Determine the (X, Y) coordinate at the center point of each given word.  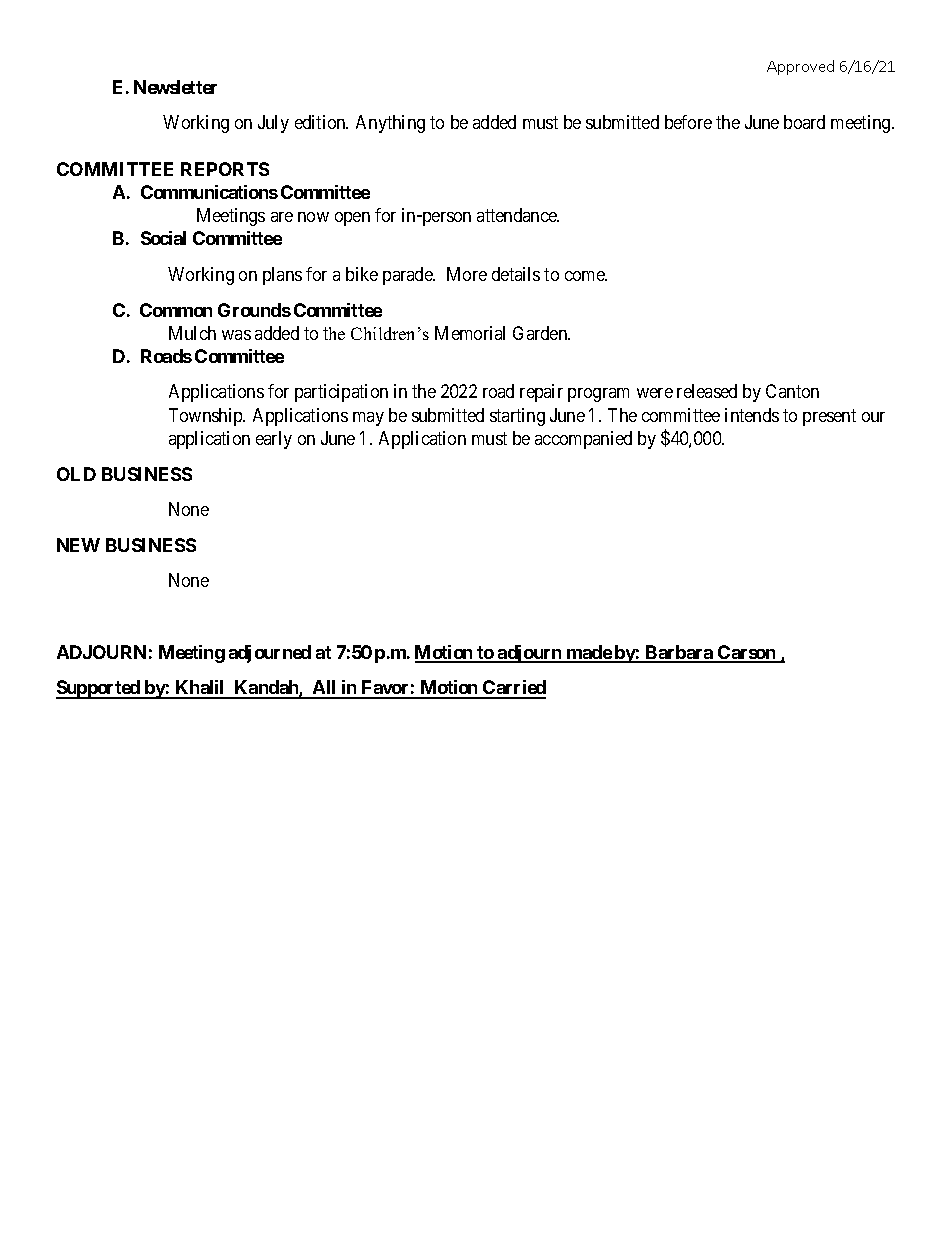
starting (517, 417)
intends (752, 415)
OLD (76, 474)
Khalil (200, 689)
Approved (800, 67)
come (586, 276)
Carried (513, 689)
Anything (390, 124)
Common (176, 310)
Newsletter (175, 87)
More (467, 274)
